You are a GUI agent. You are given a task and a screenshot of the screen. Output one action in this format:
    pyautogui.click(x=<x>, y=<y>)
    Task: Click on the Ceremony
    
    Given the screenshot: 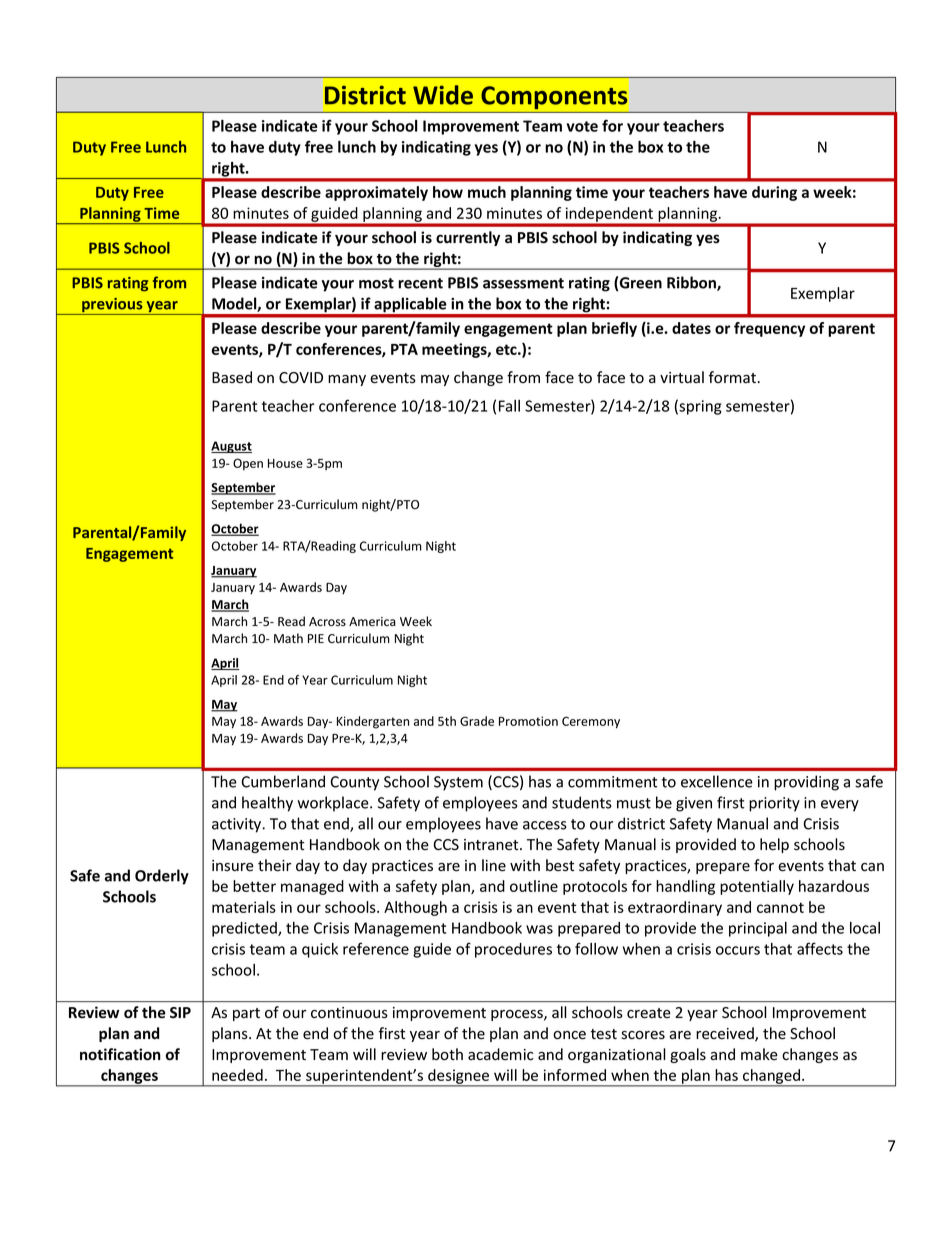 What is the action you would take?
    pyautogui.click(x=591, y=722)
